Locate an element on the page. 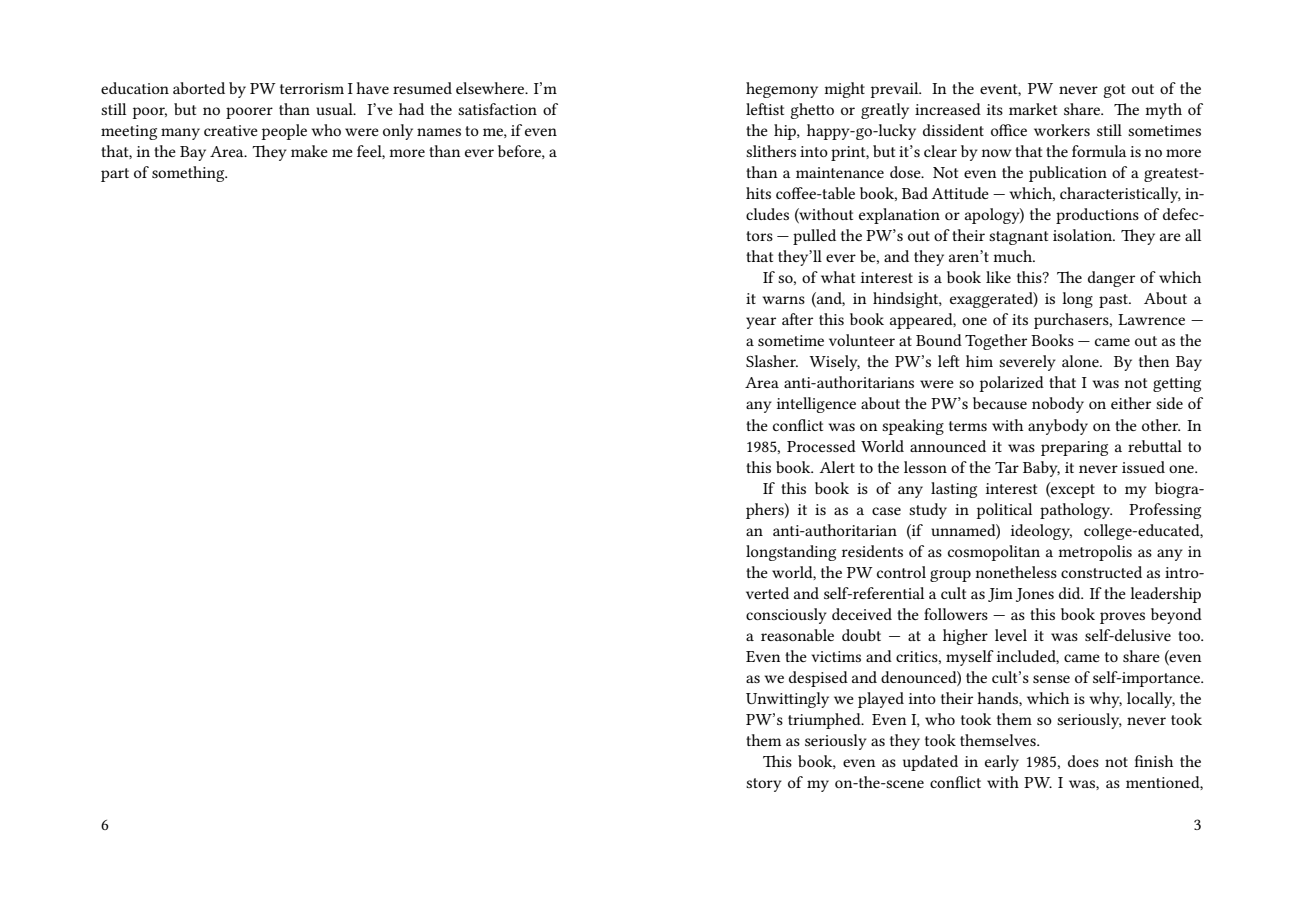  Jones is located at coordinates (1035, 595).
